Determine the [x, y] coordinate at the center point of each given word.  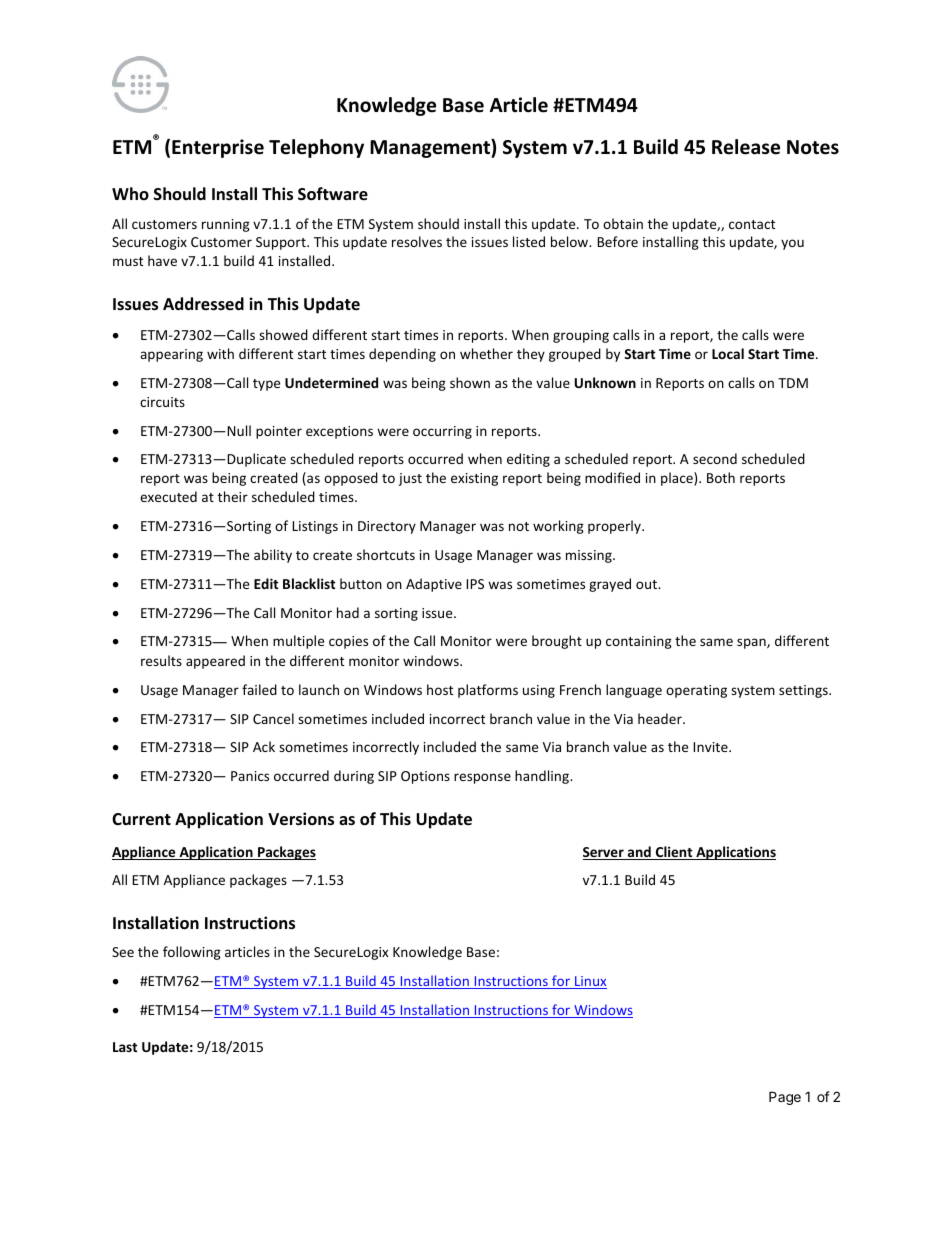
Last [125, 1047]
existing [474, 479]
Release [746, 147]
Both [721, 477]
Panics [250, 776]
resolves [417, 241]
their [233, 496]
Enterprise [218, 148]
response [482, 778]
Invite [711, 747]
